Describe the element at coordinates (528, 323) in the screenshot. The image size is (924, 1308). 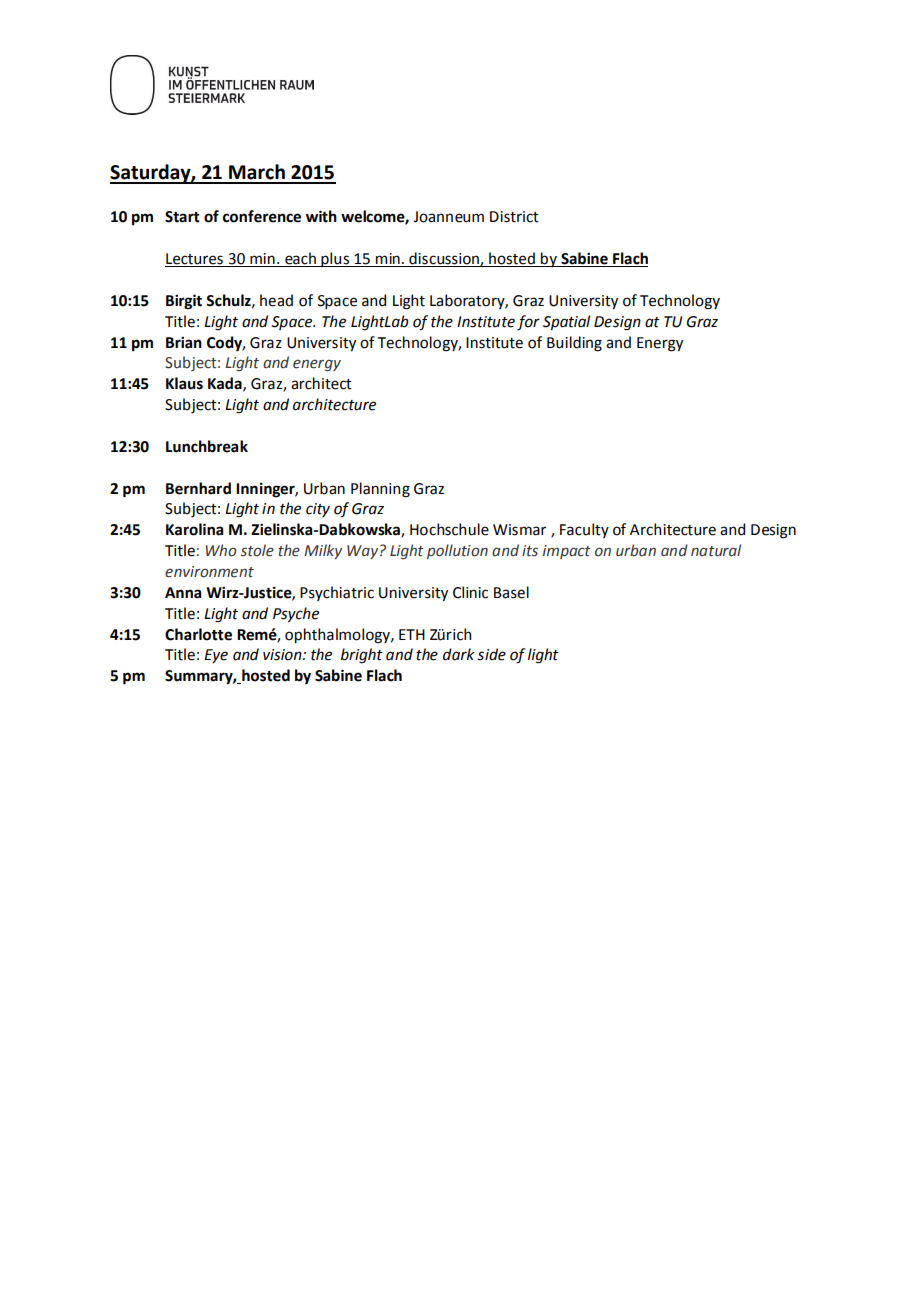
I see `for` at that location.
